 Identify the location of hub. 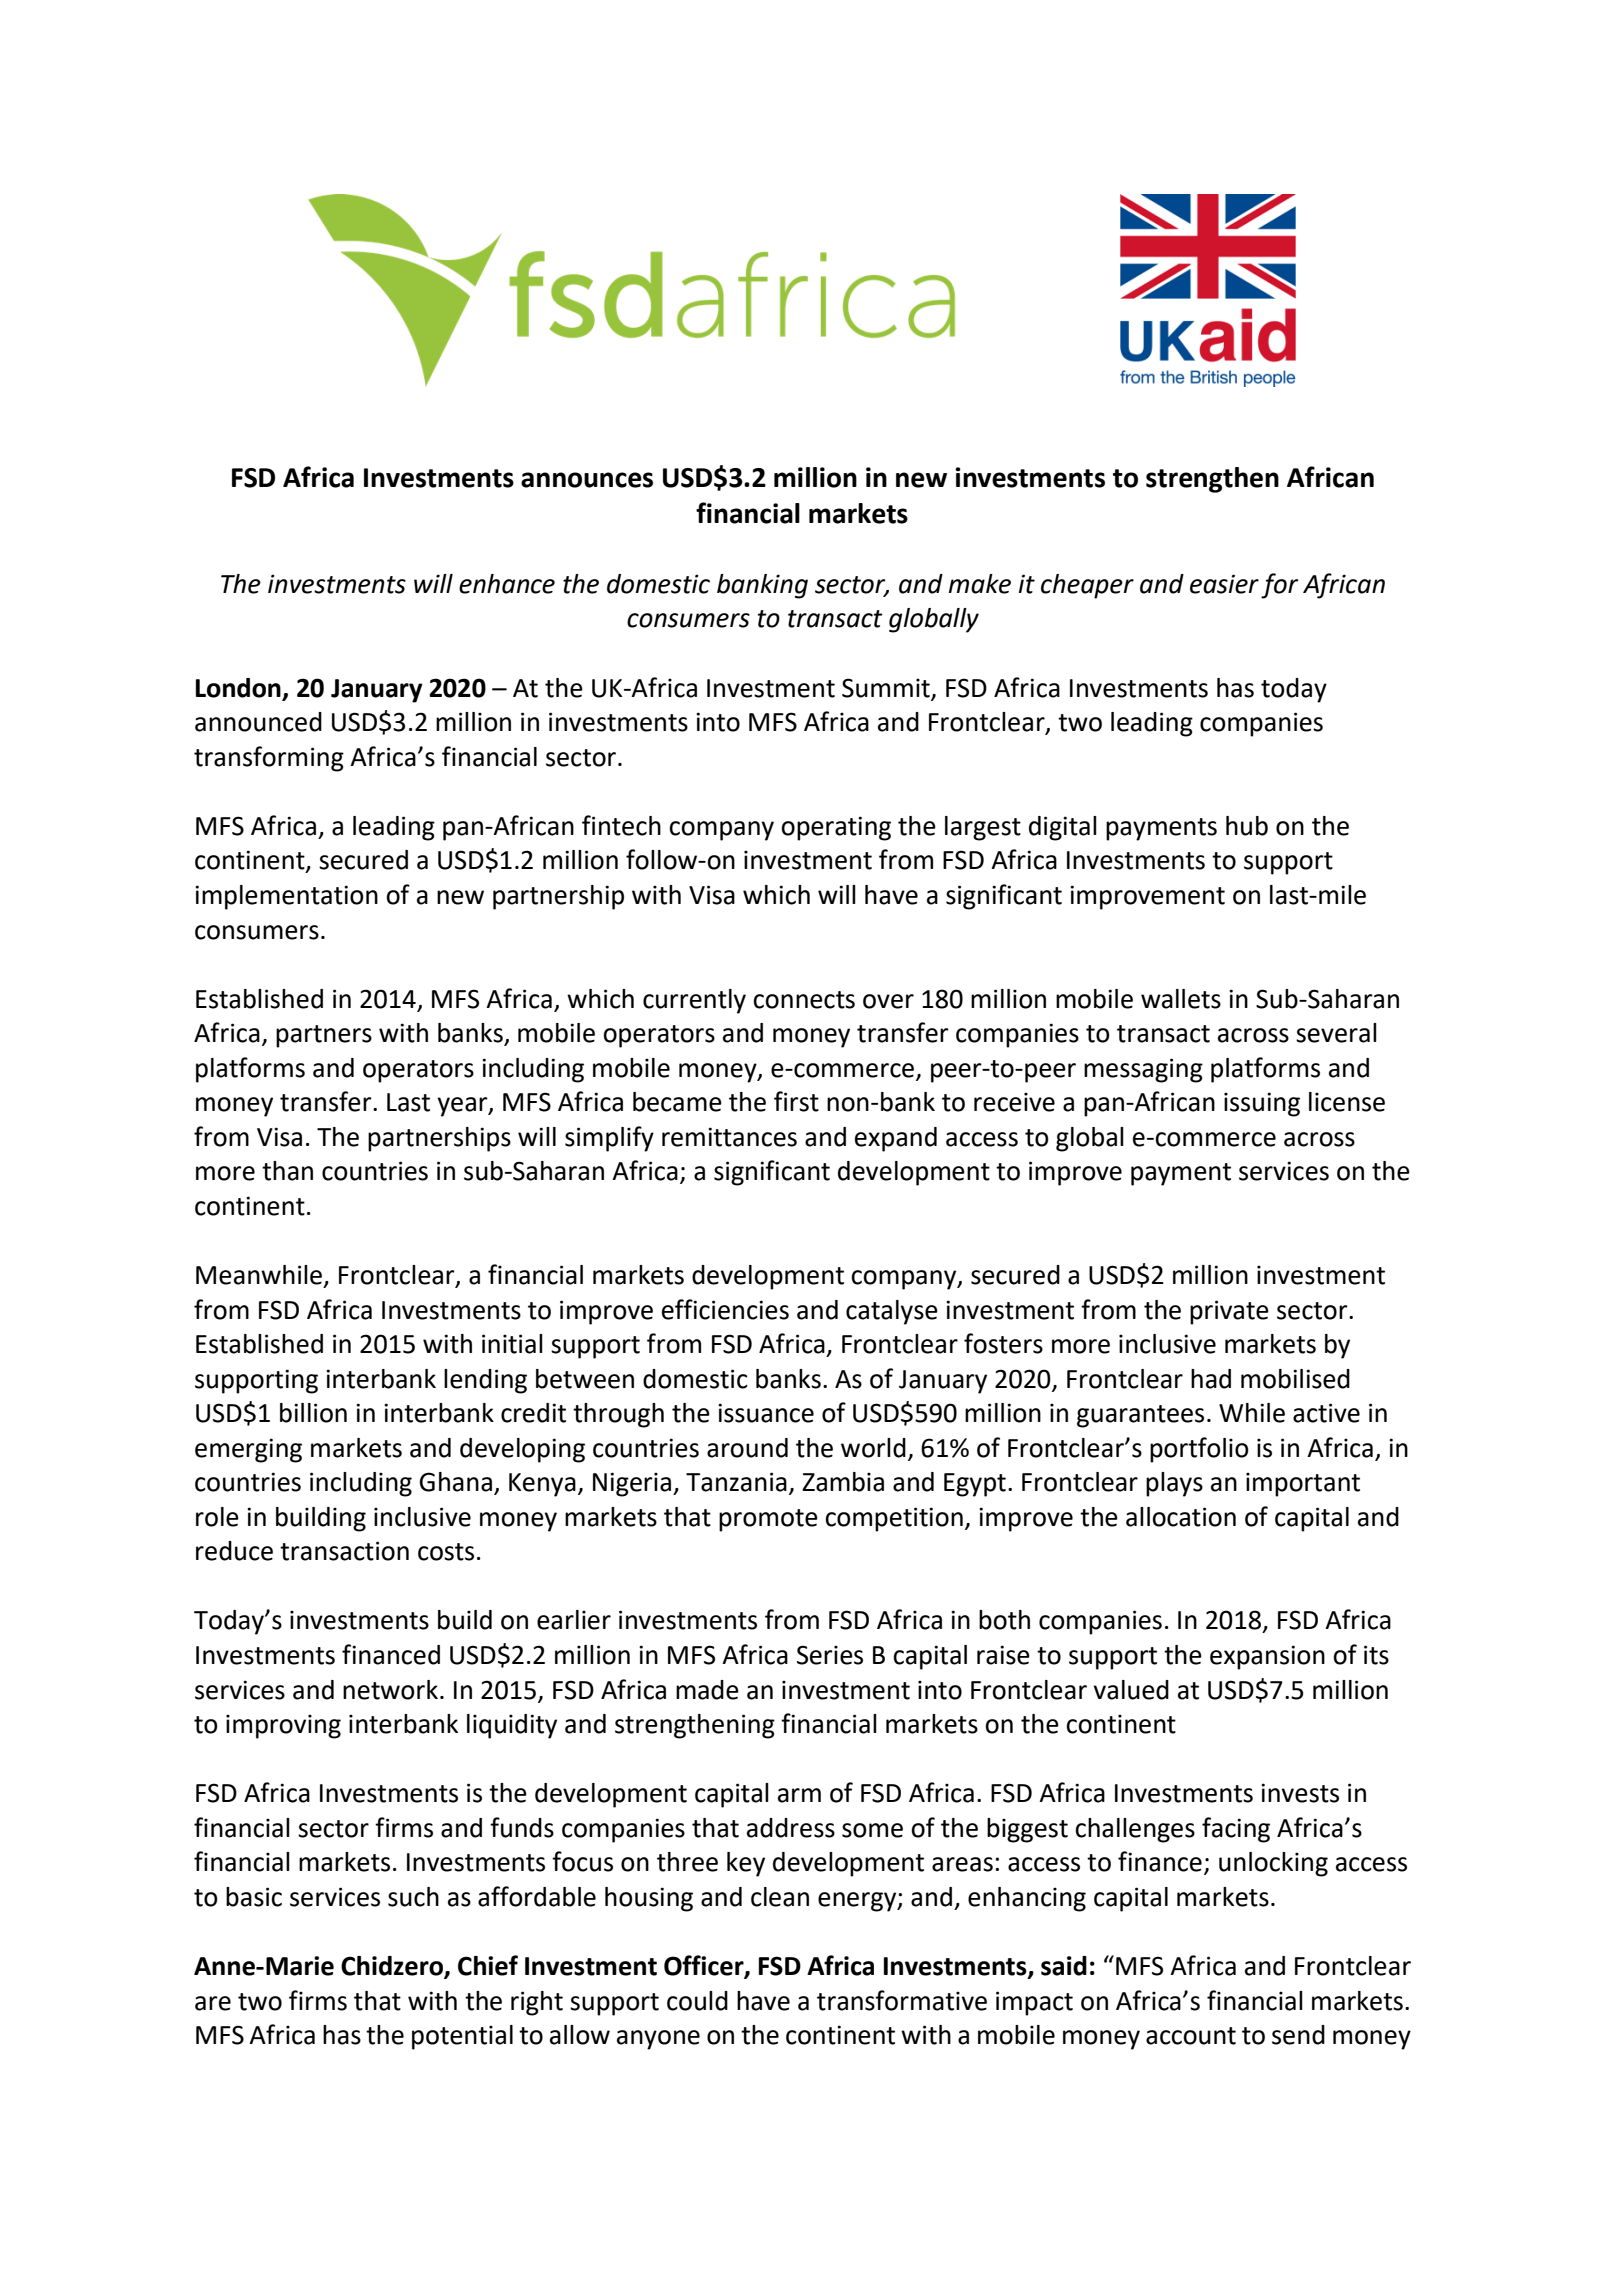
(1247, 826).
